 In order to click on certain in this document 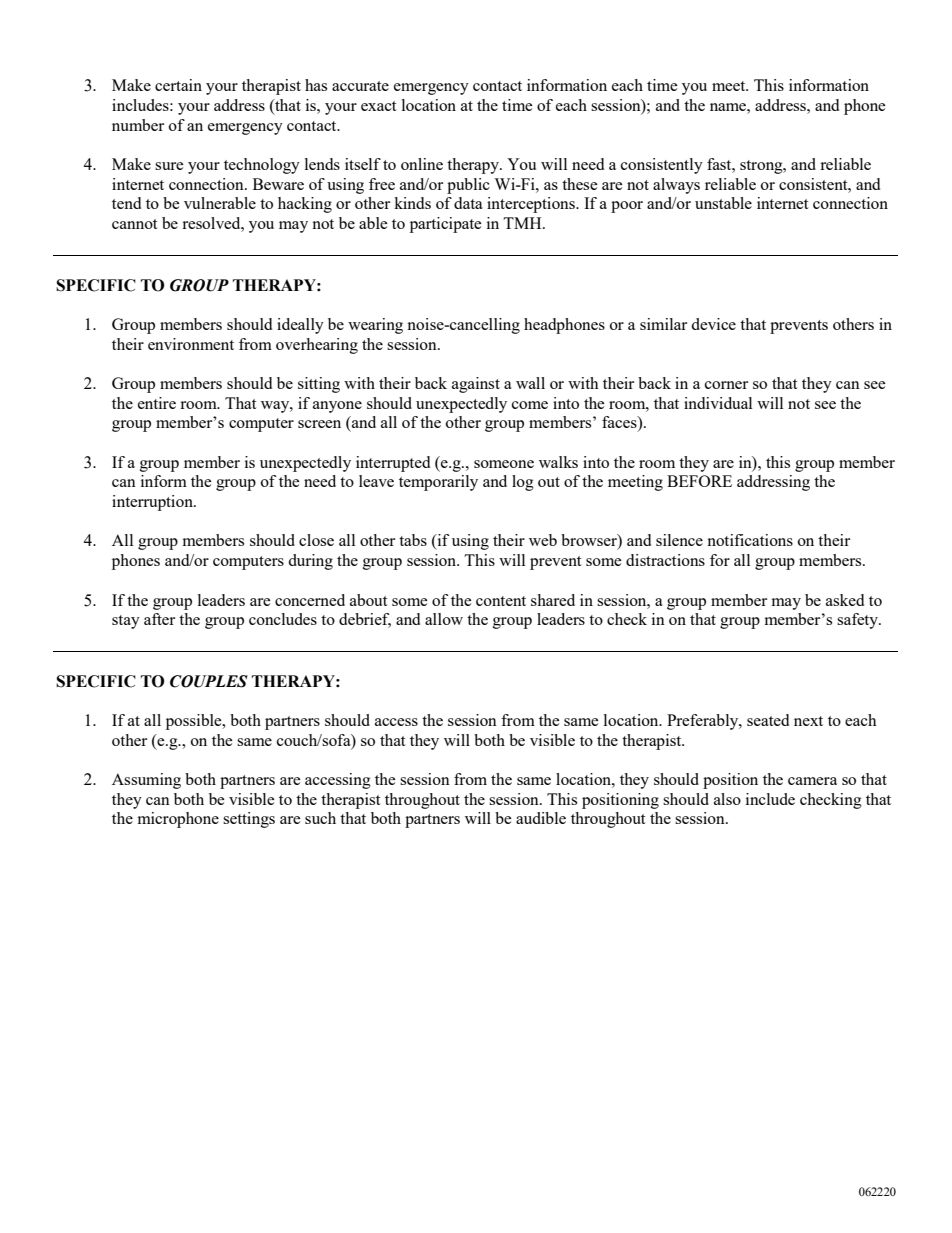, I will do `click(178, 85)`.
